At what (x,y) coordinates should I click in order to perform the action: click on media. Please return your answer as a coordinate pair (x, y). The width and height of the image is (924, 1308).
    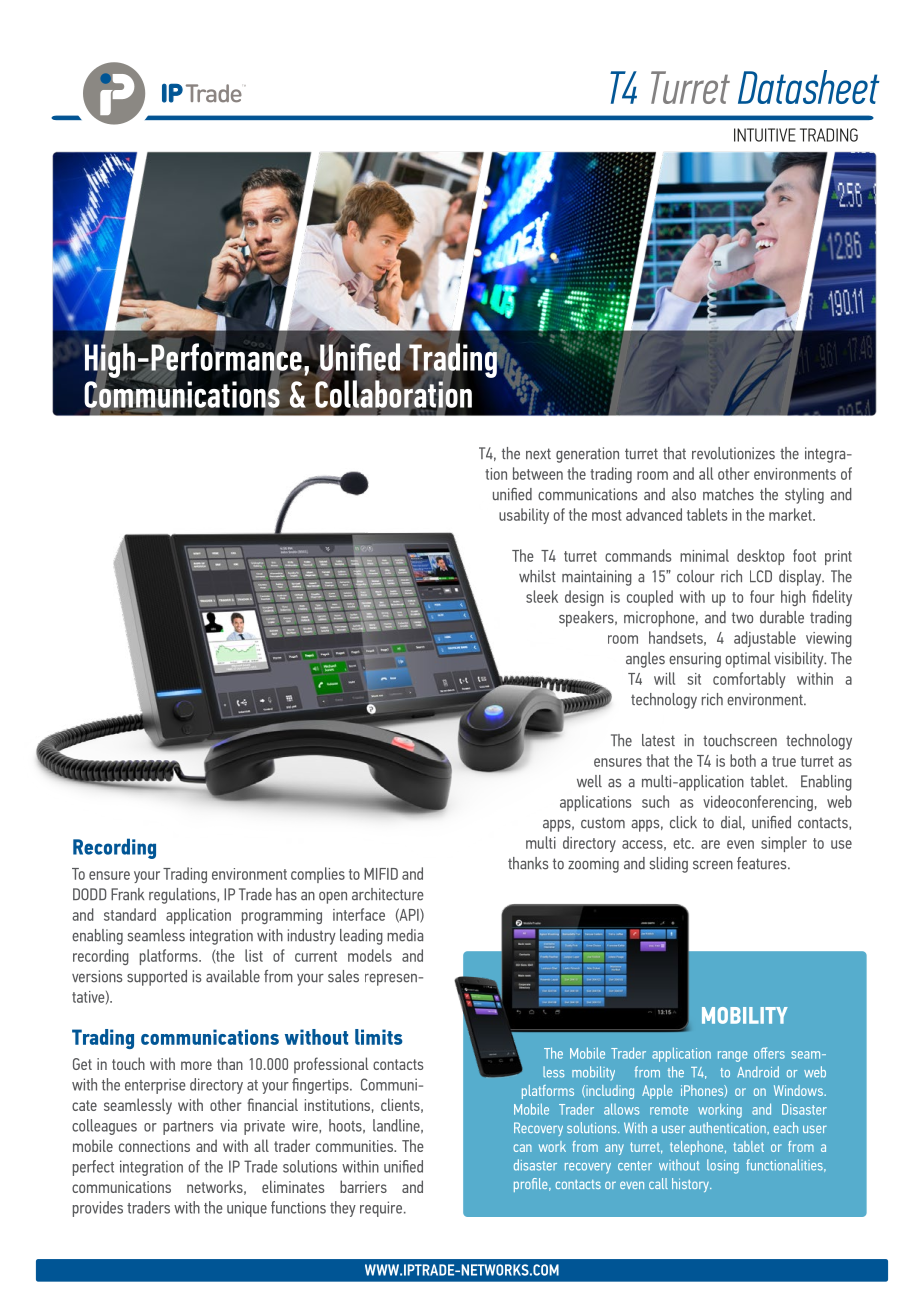
    Looking at the image, I should click on (405, 935).
